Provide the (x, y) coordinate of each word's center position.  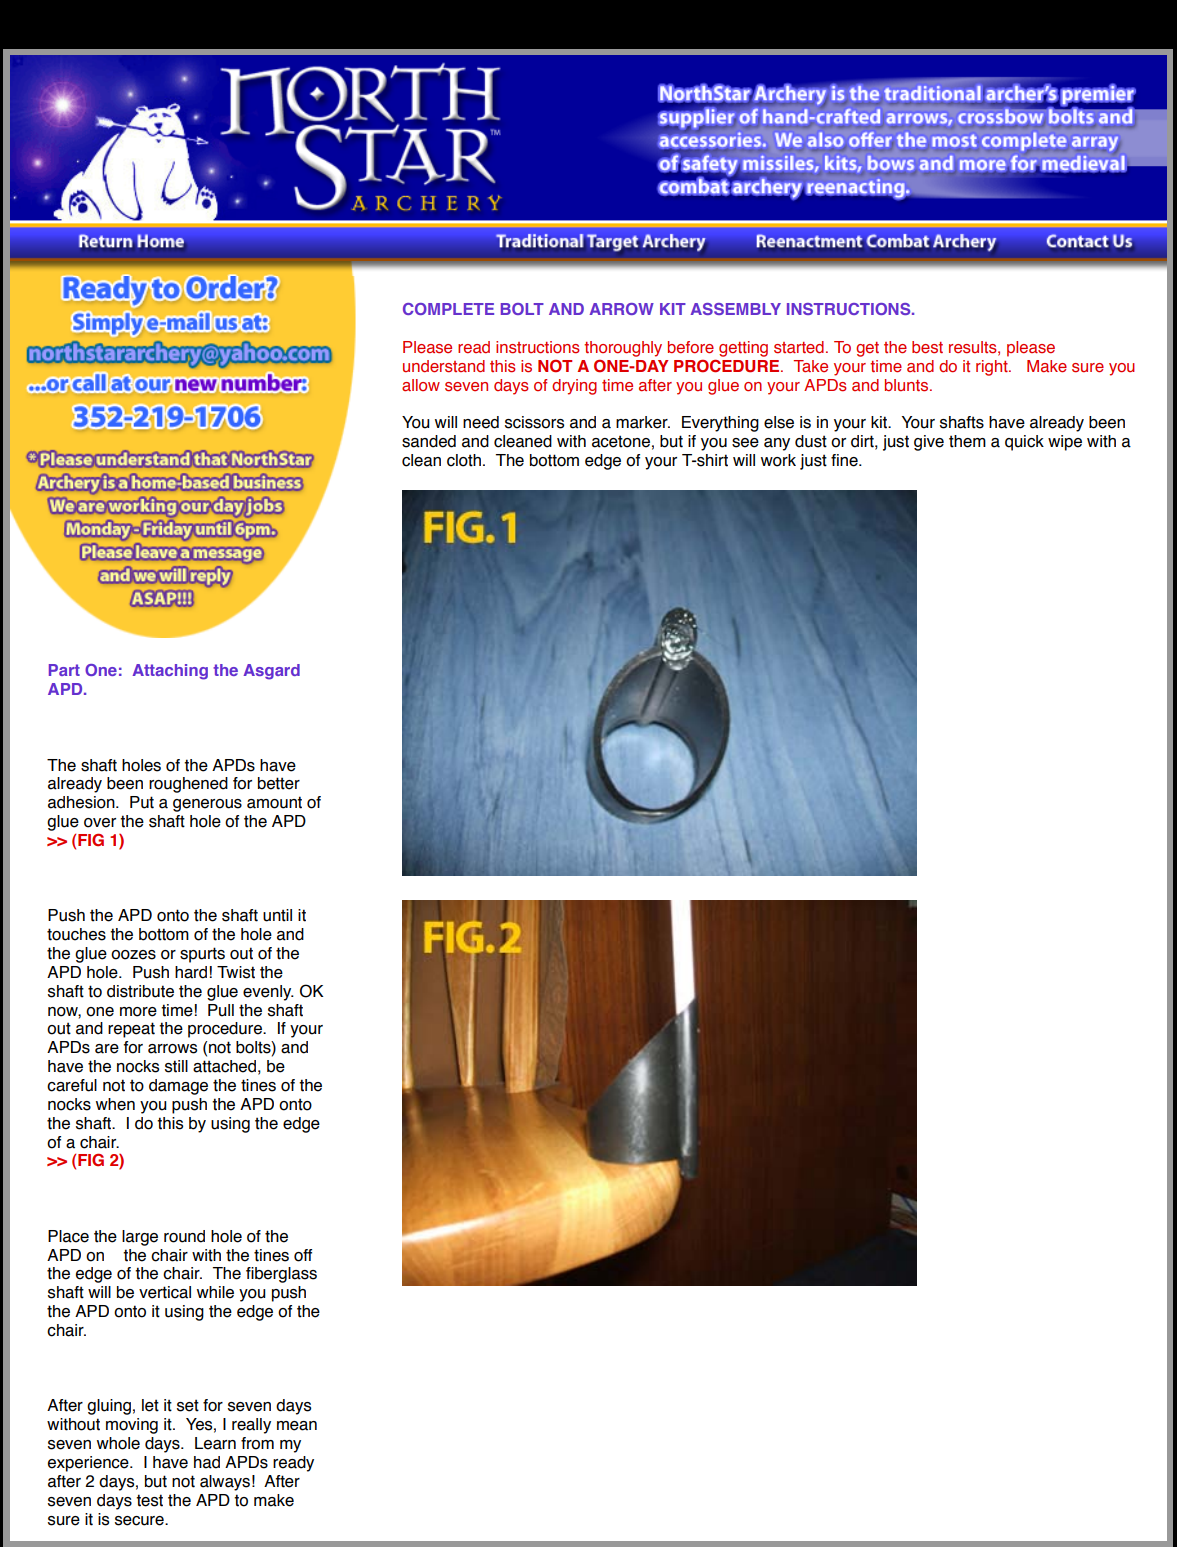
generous (207, 805)
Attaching (170, 672)
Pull (221, 1010)
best (927, 347)
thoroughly (623, 349)
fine (845, 460)
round (184, 1236)
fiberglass (281, 1275)
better (279, 783)
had (207, 1462)
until (277, 915)
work (778, 460)
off (303, 1255)
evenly (268, 993)
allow (421, 385)
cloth (464, 460)
